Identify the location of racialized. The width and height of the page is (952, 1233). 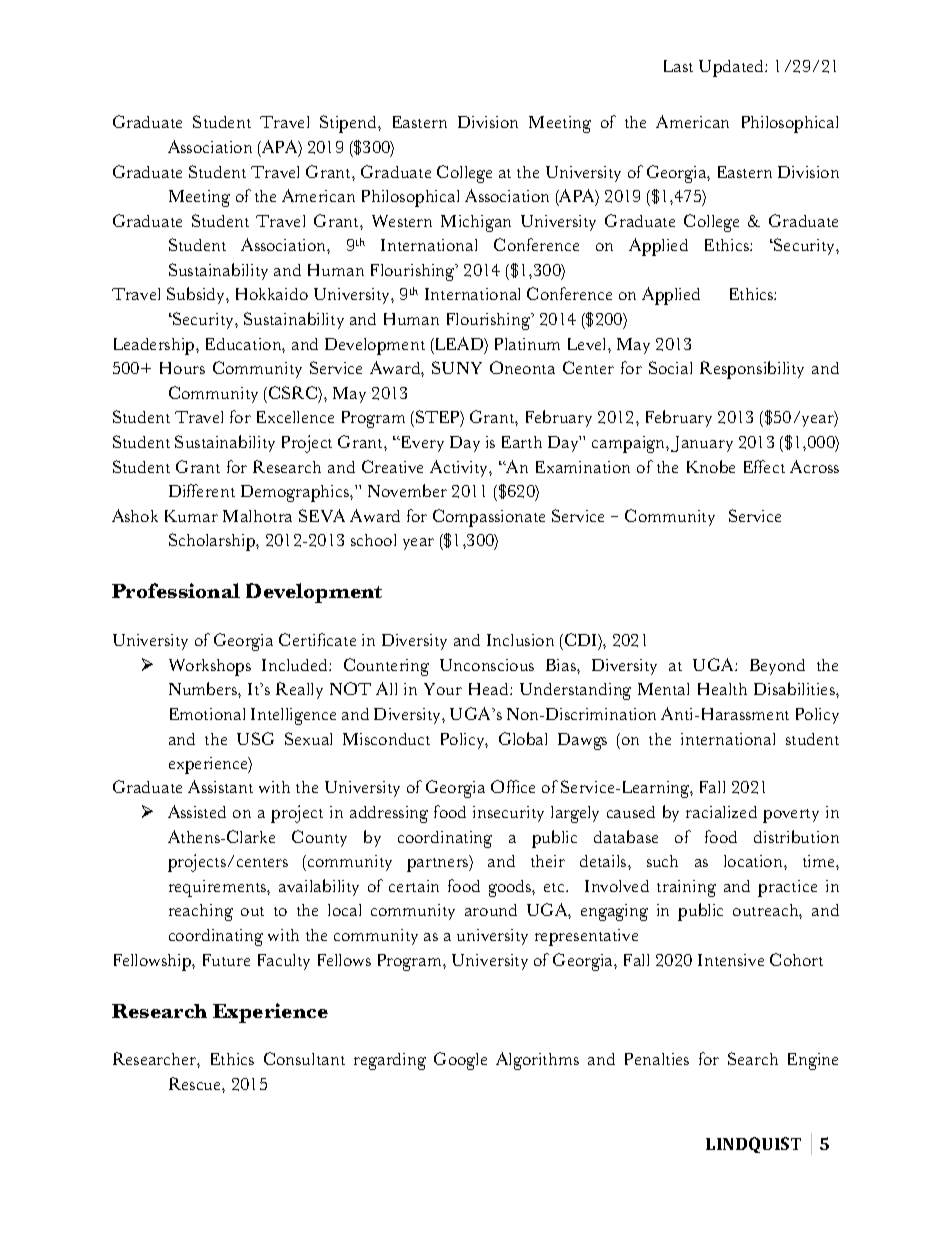
(721, 812).
